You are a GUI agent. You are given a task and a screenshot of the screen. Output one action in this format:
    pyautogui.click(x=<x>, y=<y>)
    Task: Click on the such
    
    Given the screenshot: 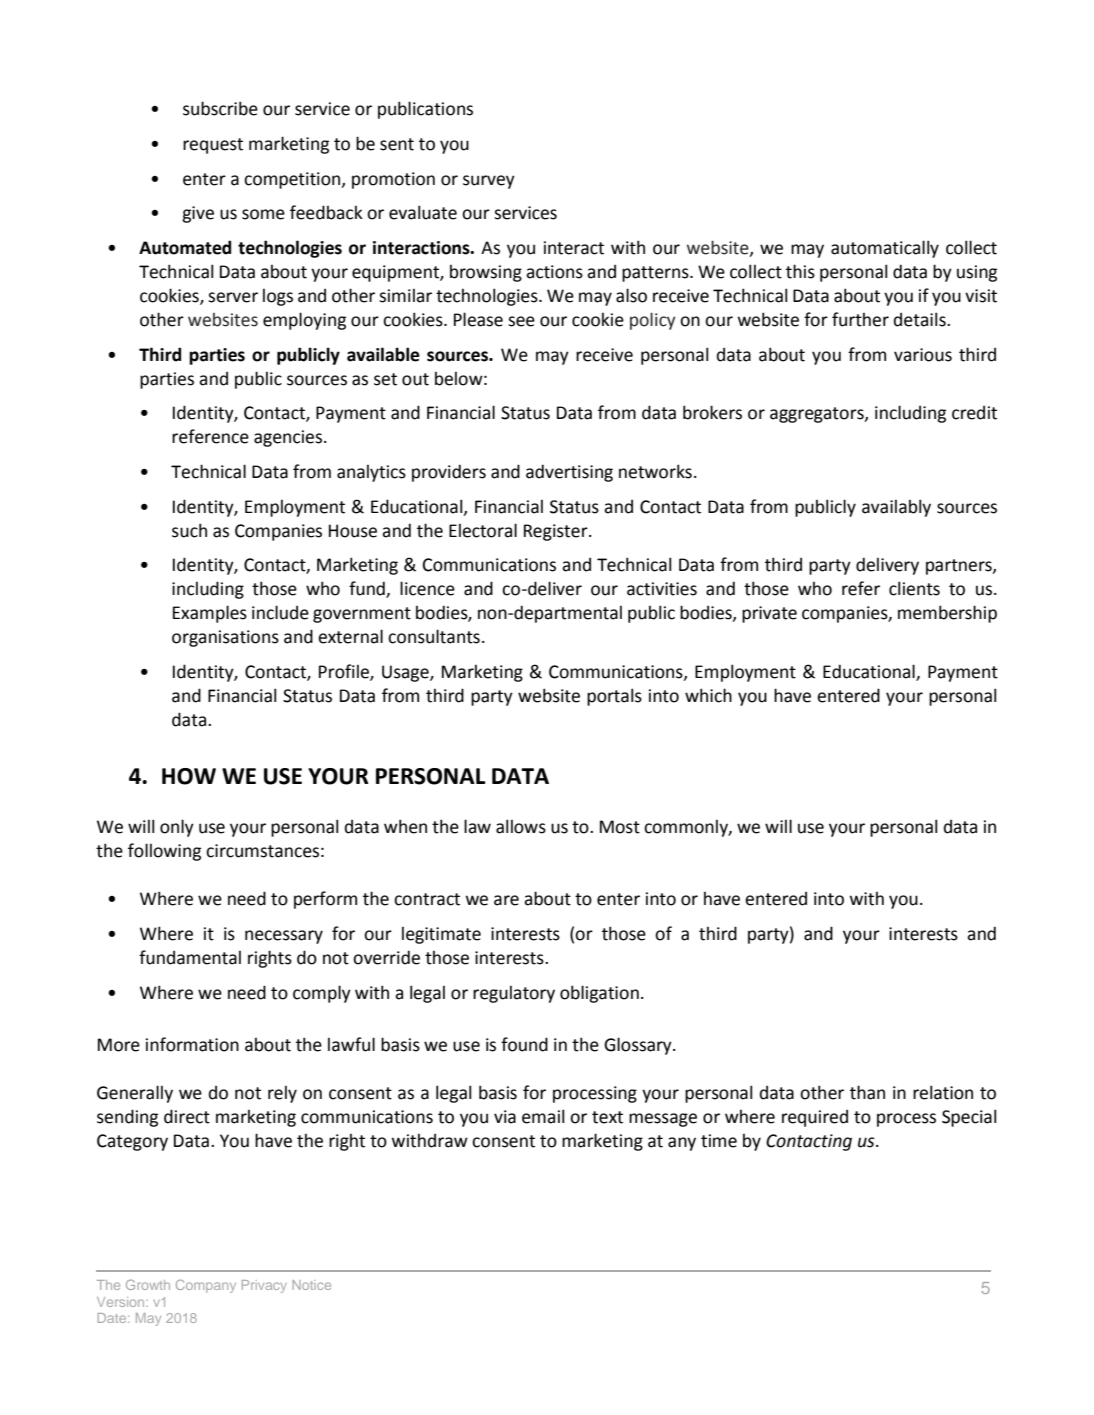 What is the action you would take?
    pyautogui.click(x=189, y=530)
